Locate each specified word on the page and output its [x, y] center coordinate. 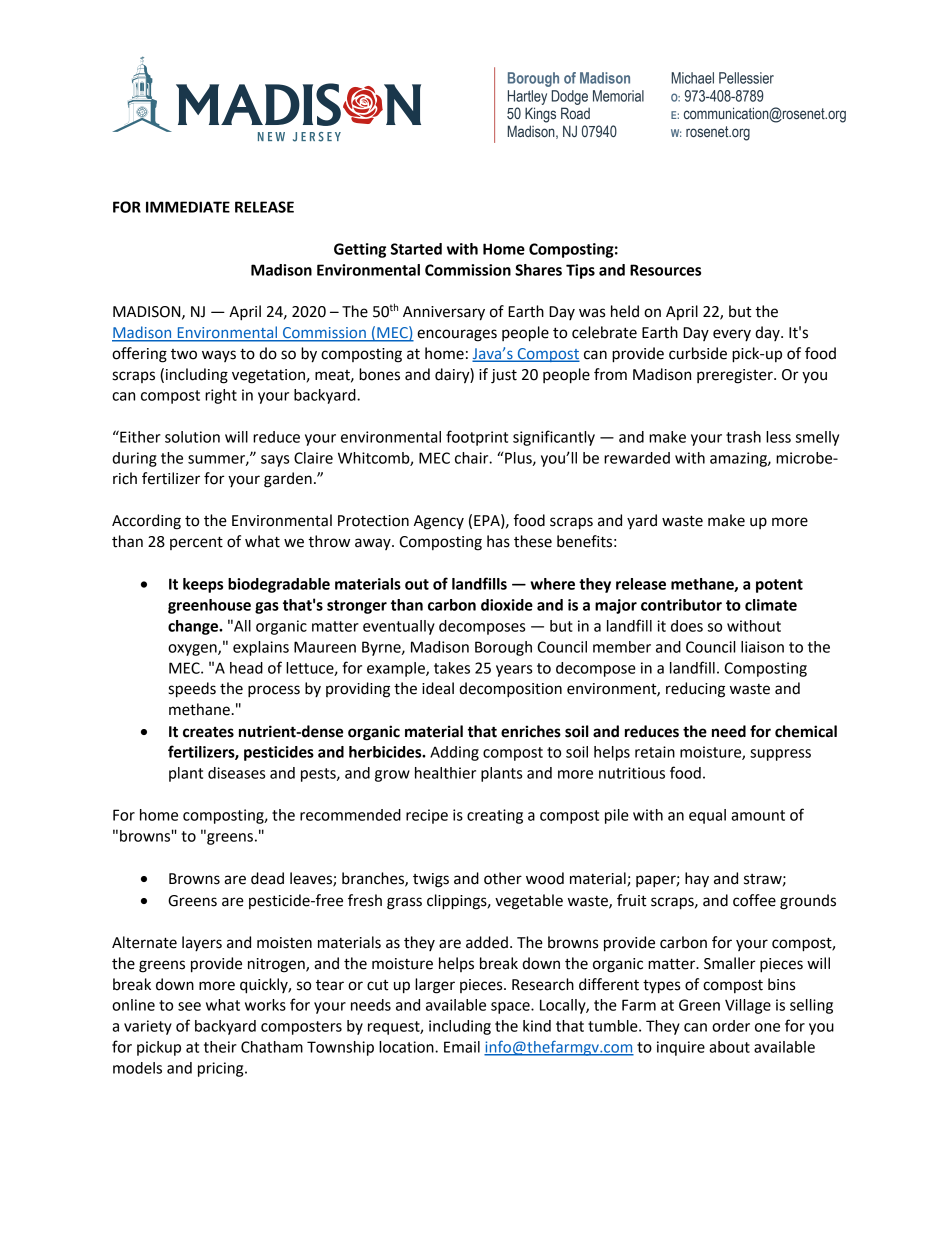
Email [462, 1047]
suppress [780, 755]
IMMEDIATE [188, 207]
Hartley [527, 97]
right [221, 396]
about [729, 1047]
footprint [477, 438]
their [220, 1047]
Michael [693, 78]
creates [208, 732]
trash [743, 437]
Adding [454, 753]
